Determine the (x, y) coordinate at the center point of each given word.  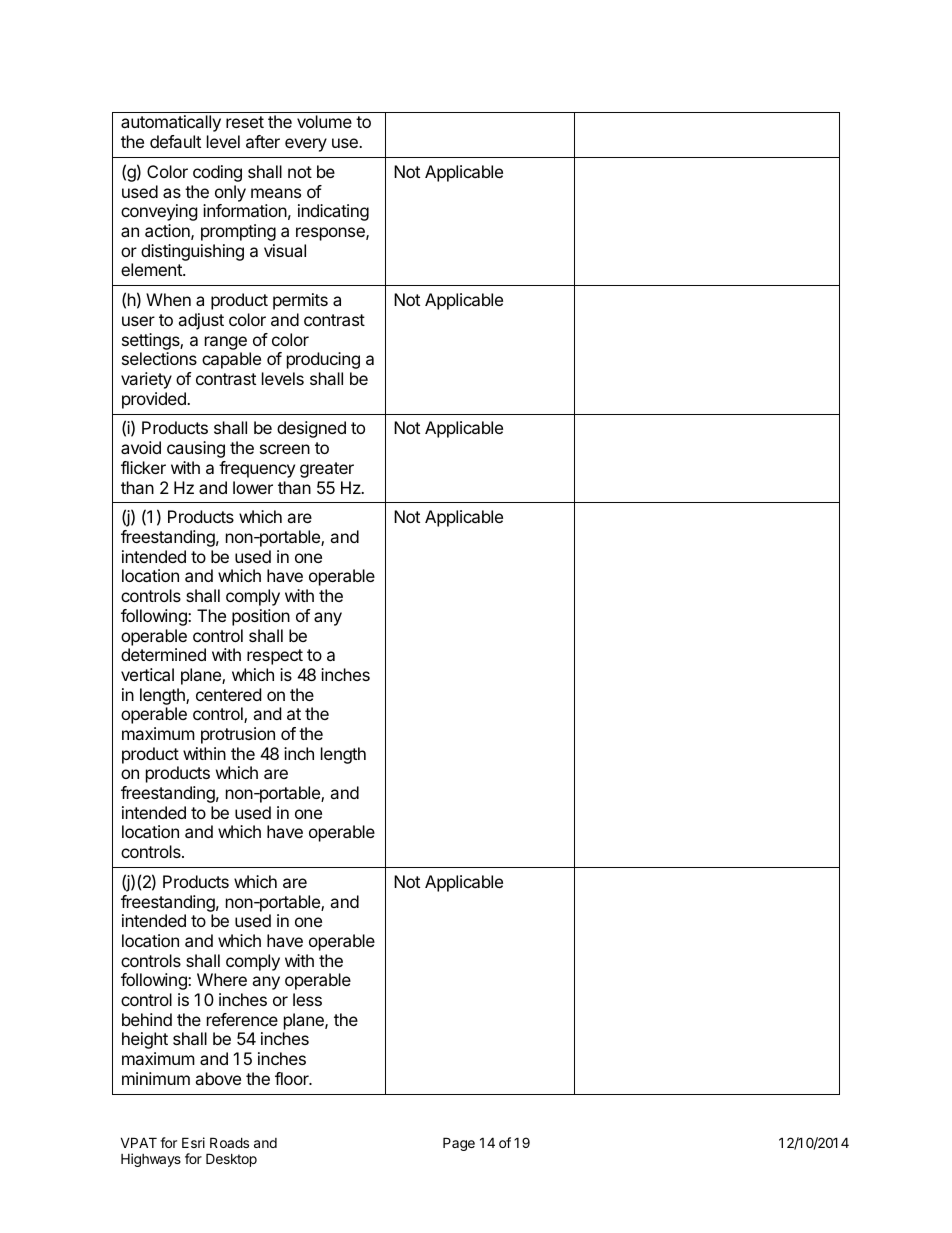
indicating (333, 212)
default (175, 141)
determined (163, 654)
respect (275, 657)
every (306, 145)
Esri (193, 1142)
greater (327, 470)
